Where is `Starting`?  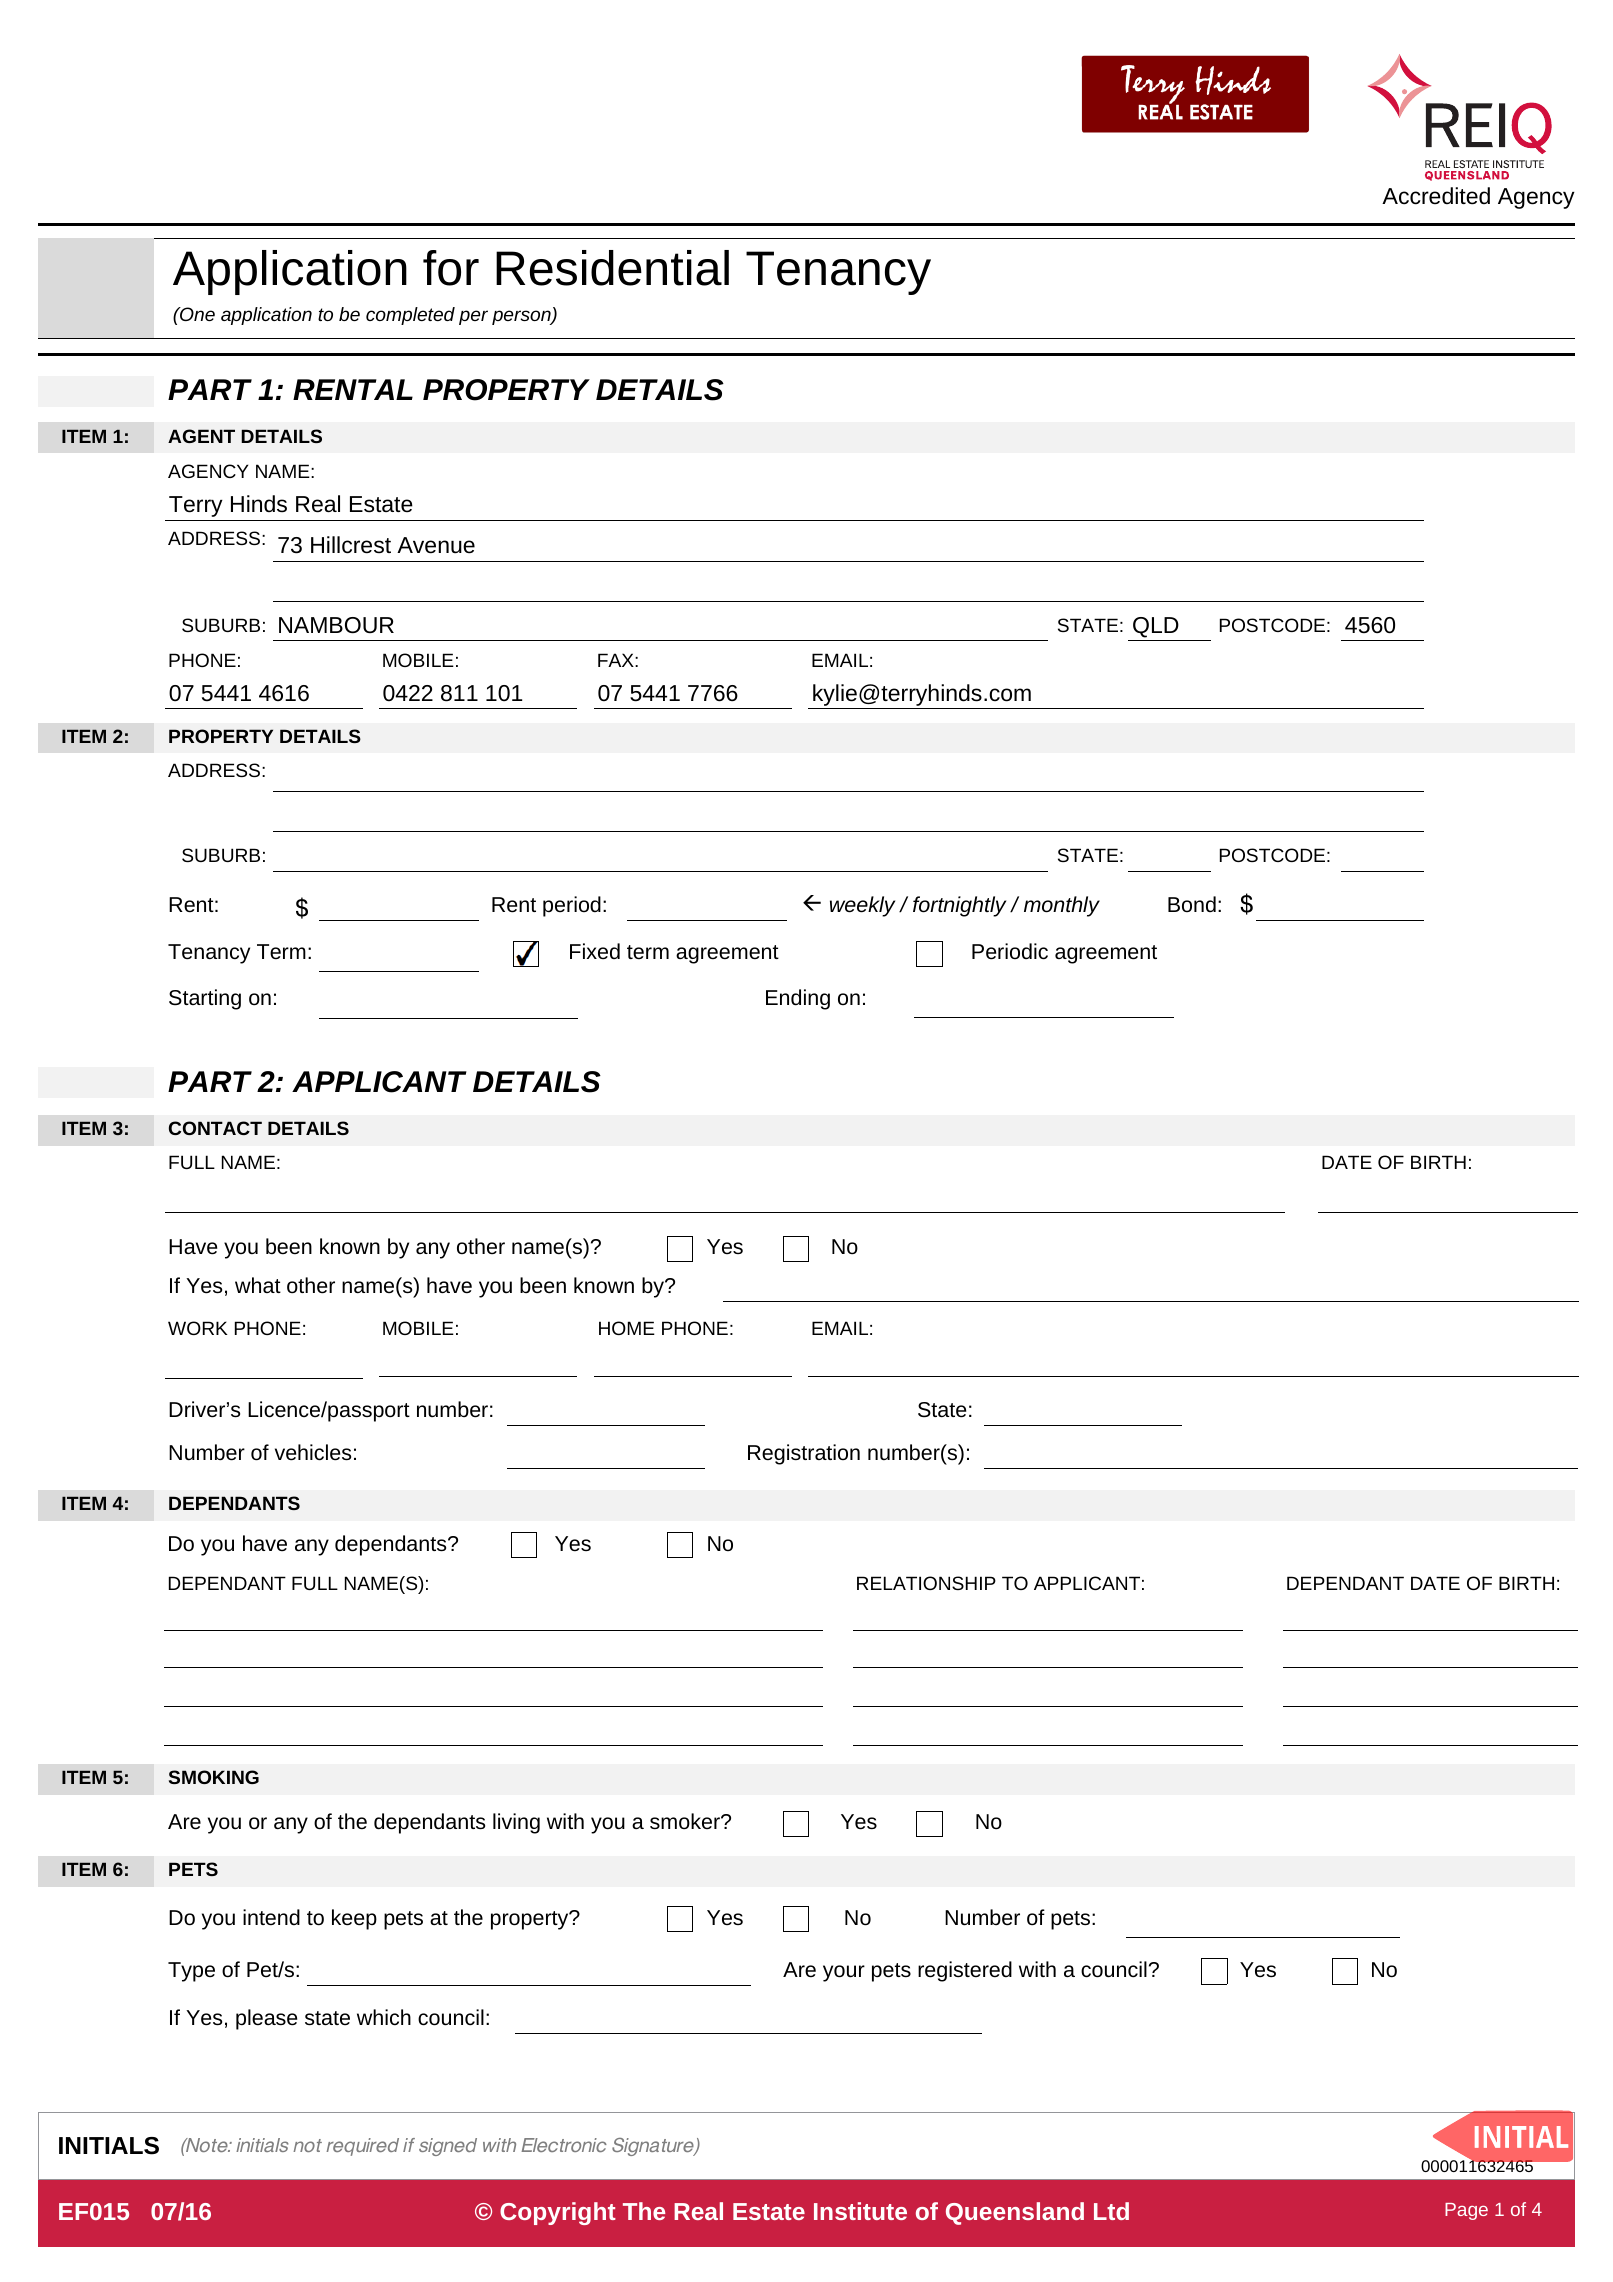 Starting is located at coordinates (205, 999).
